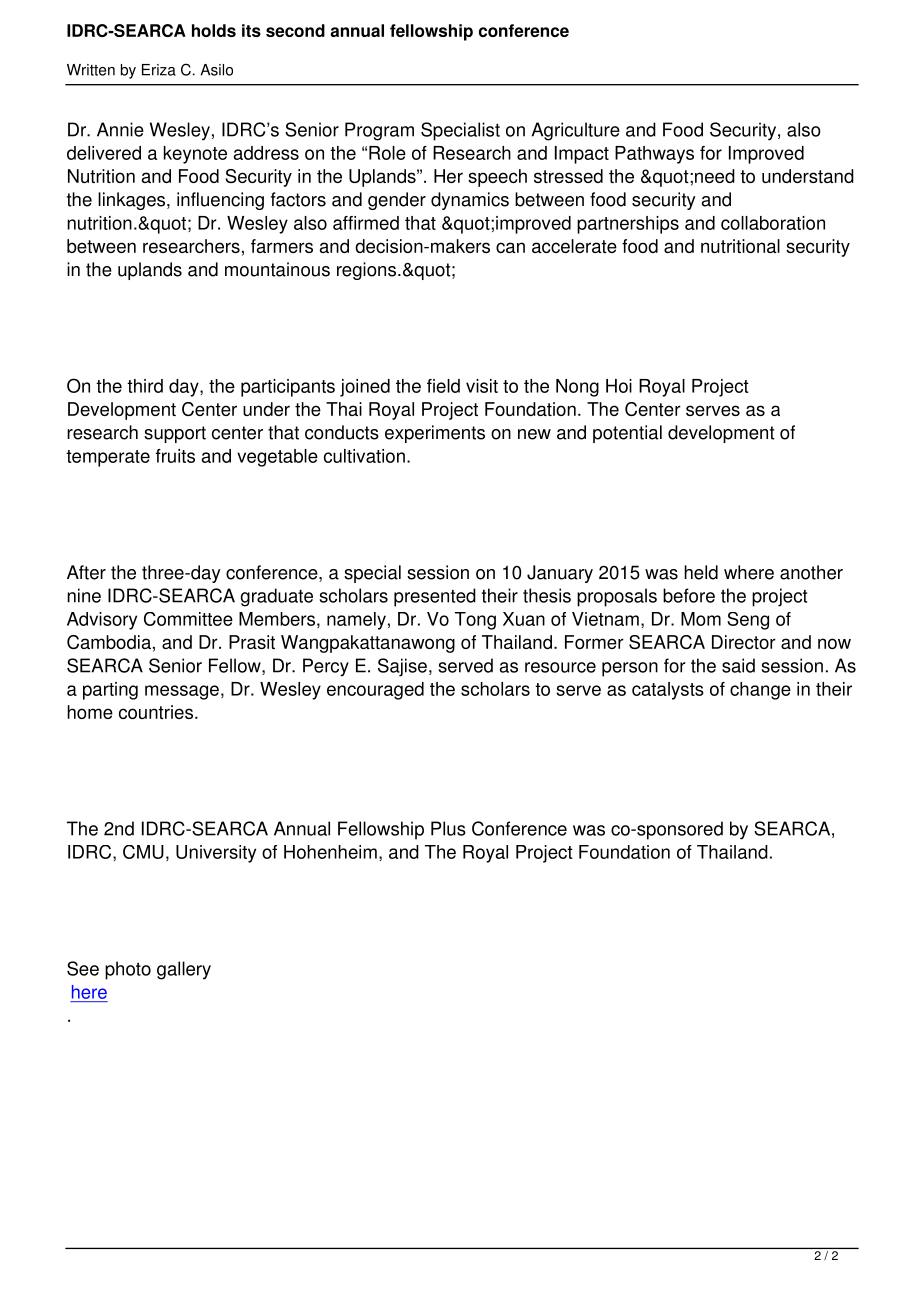 This image has height=1308, width=924. Describe the element at coordinates (379, 131) in the image. I see `Program` at that location.
